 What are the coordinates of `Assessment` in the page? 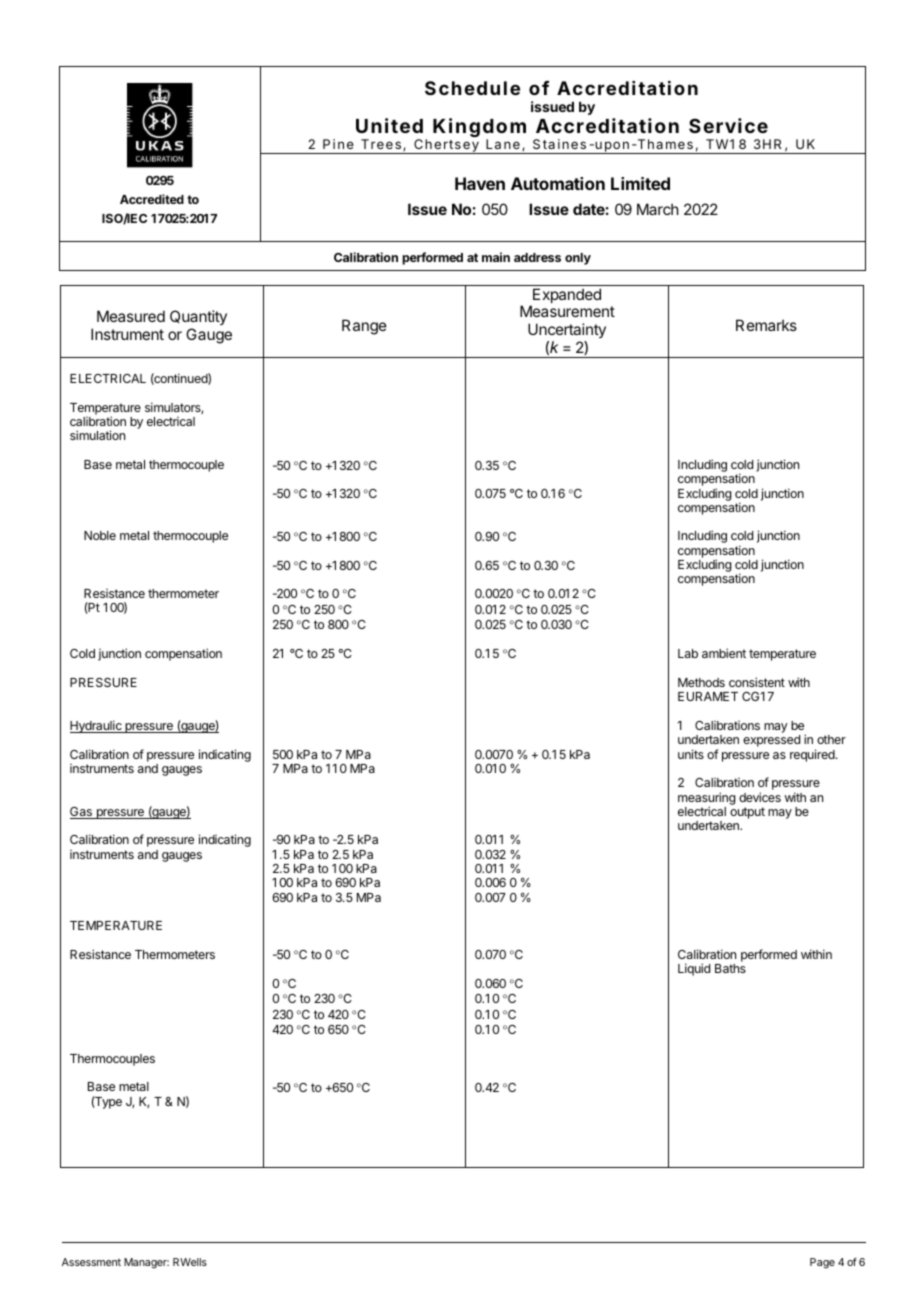 It's located at (91, 1262).
